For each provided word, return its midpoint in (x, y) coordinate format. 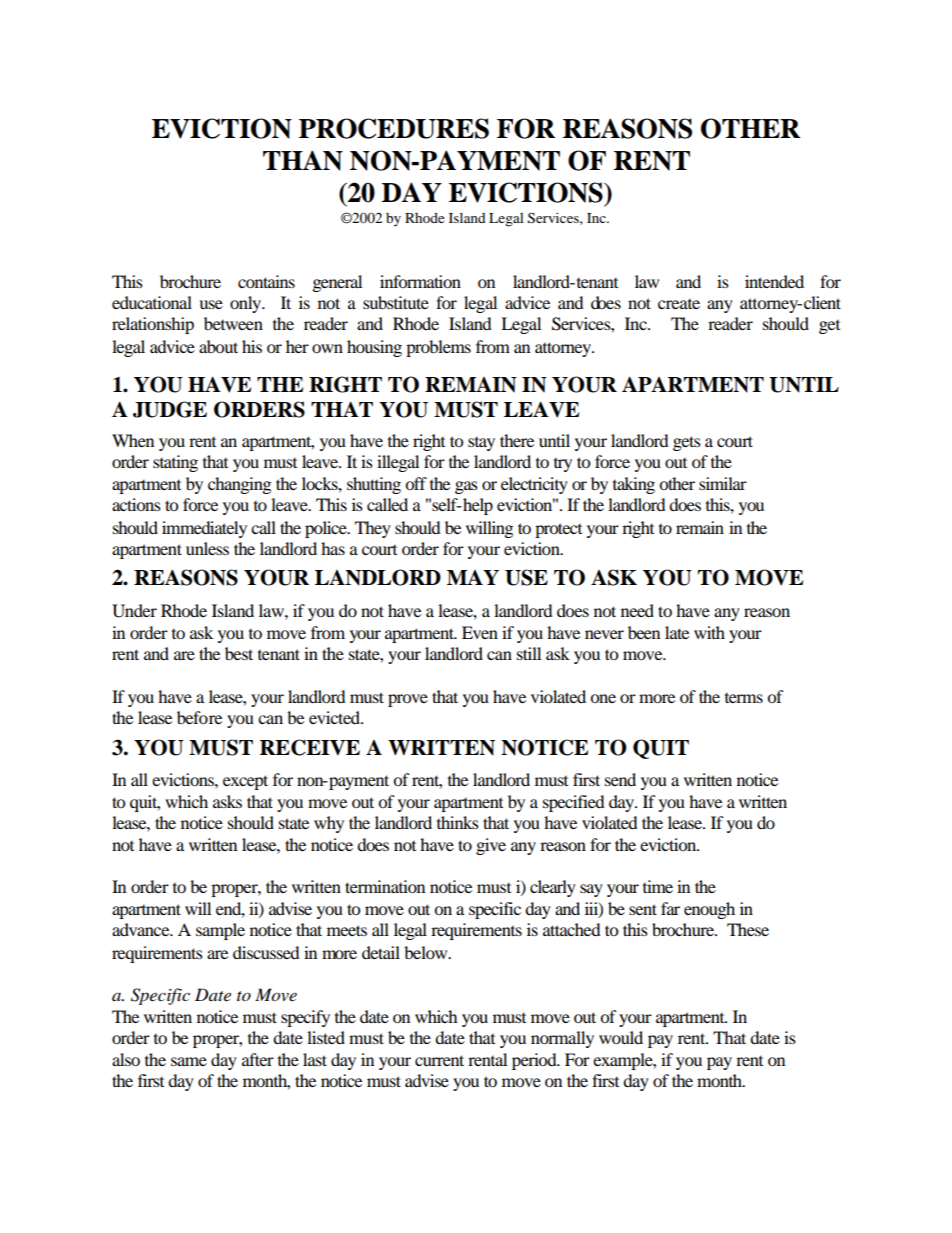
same (189, 1061)
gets (687, 443)
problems (438, 348)
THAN (303, 160)
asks (227, 801)
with (709, 632)
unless (207, 548)
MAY (473, 577)
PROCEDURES (394, 128)
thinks (458, 822)
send (620, 779)
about (218, 346)
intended (774, 281)
